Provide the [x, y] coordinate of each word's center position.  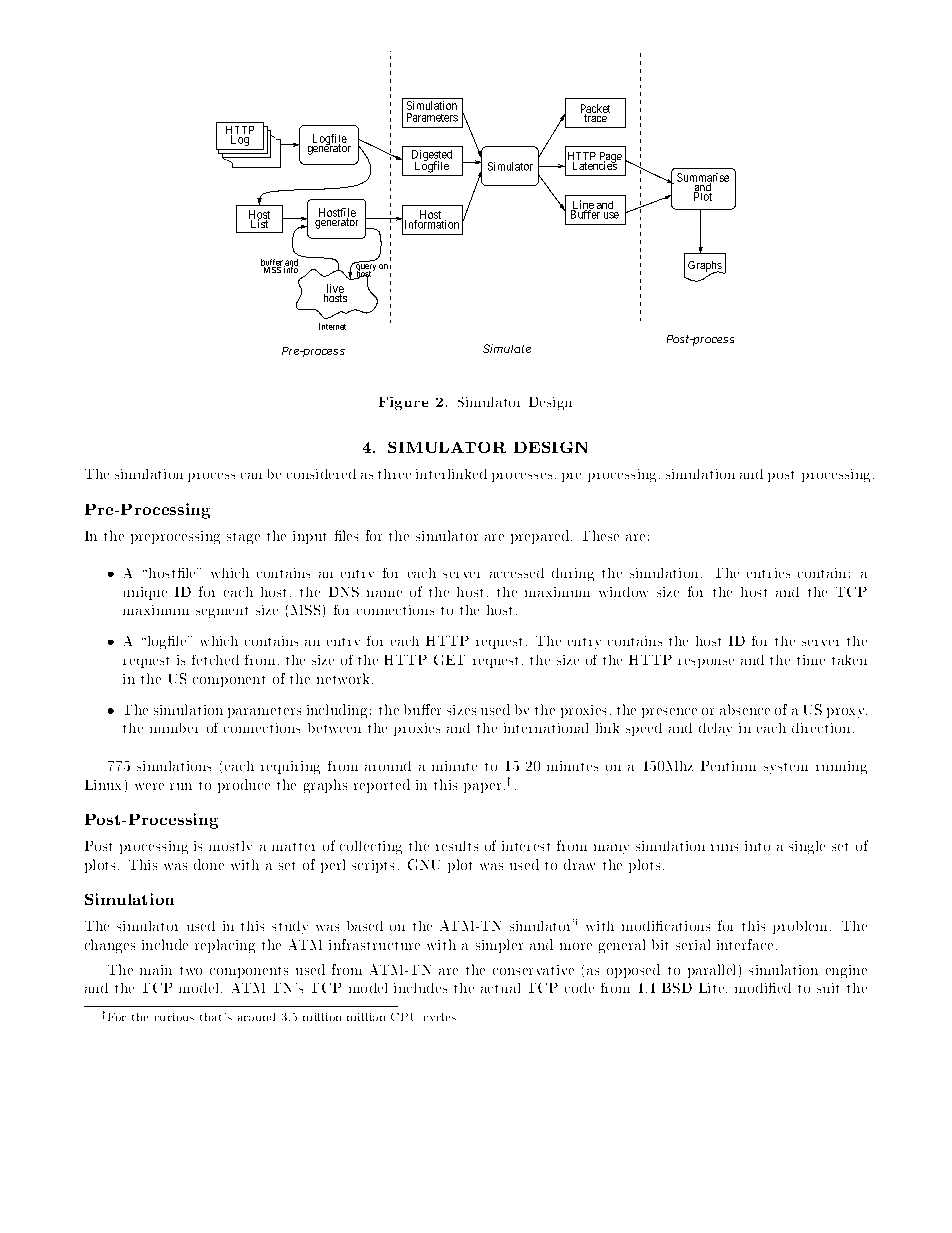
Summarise [703, 178]
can [251, 476]
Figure [403, 403]
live [334, 289]
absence [745, 709]
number [174, 728]
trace [595, 118]
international [546, 728]
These [601, 535]
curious [174, 1017]
